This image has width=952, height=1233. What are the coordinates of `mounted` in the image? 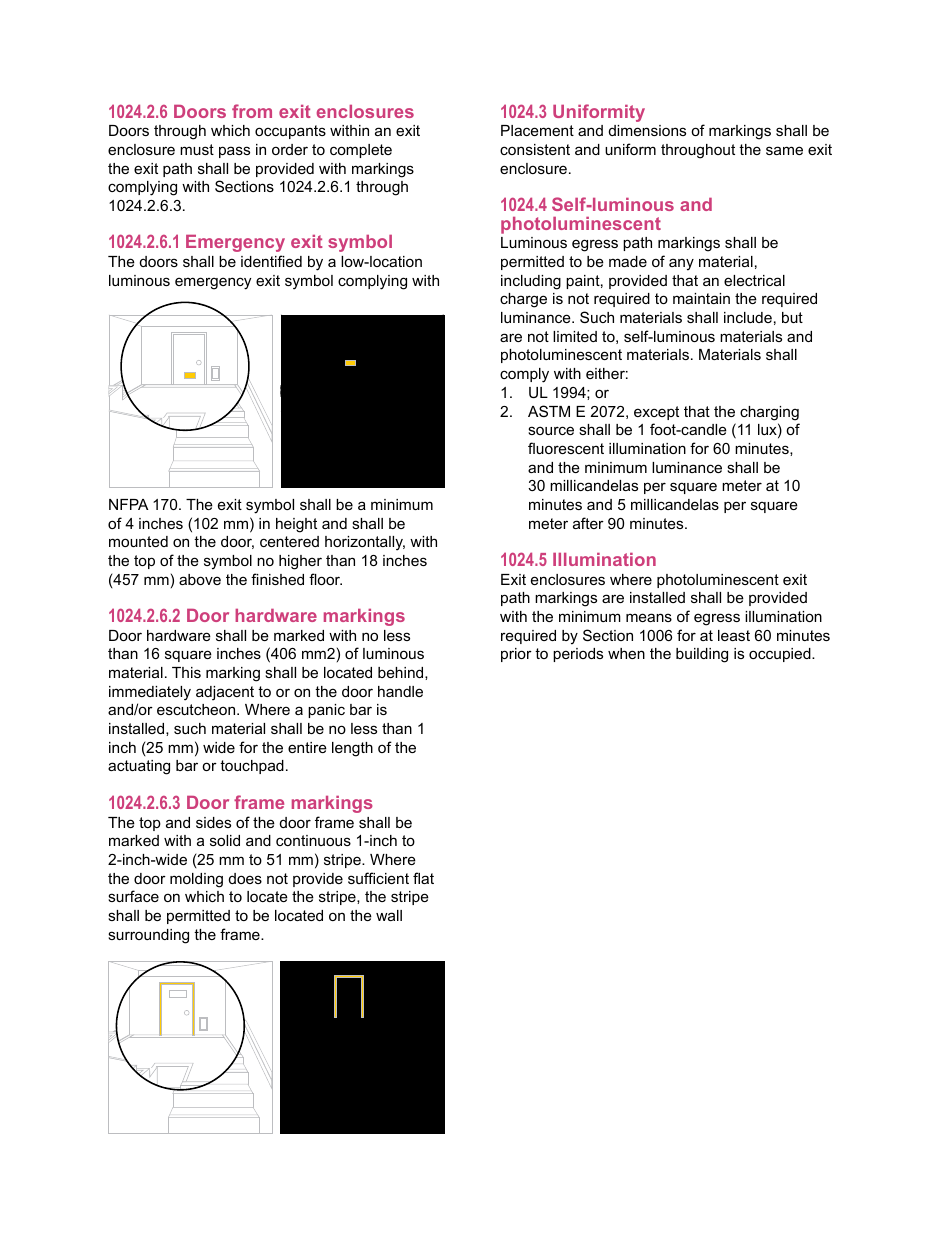 It's located at (138, 541).
